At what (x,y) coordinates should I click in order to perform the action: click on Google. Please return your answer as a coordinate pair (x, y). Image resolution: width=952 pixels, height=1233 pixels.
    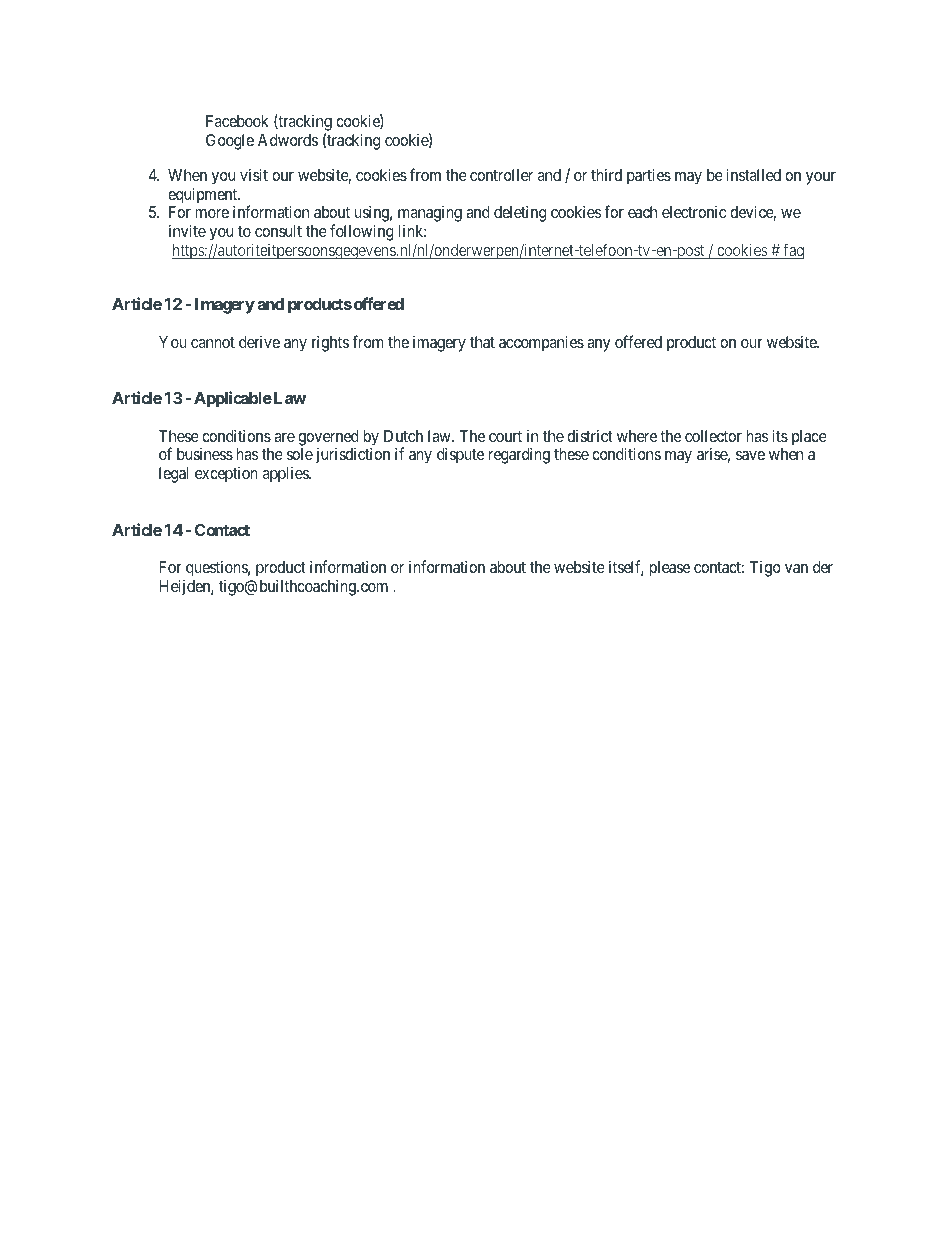
    Looking at the image, I should click on (230, 142).
